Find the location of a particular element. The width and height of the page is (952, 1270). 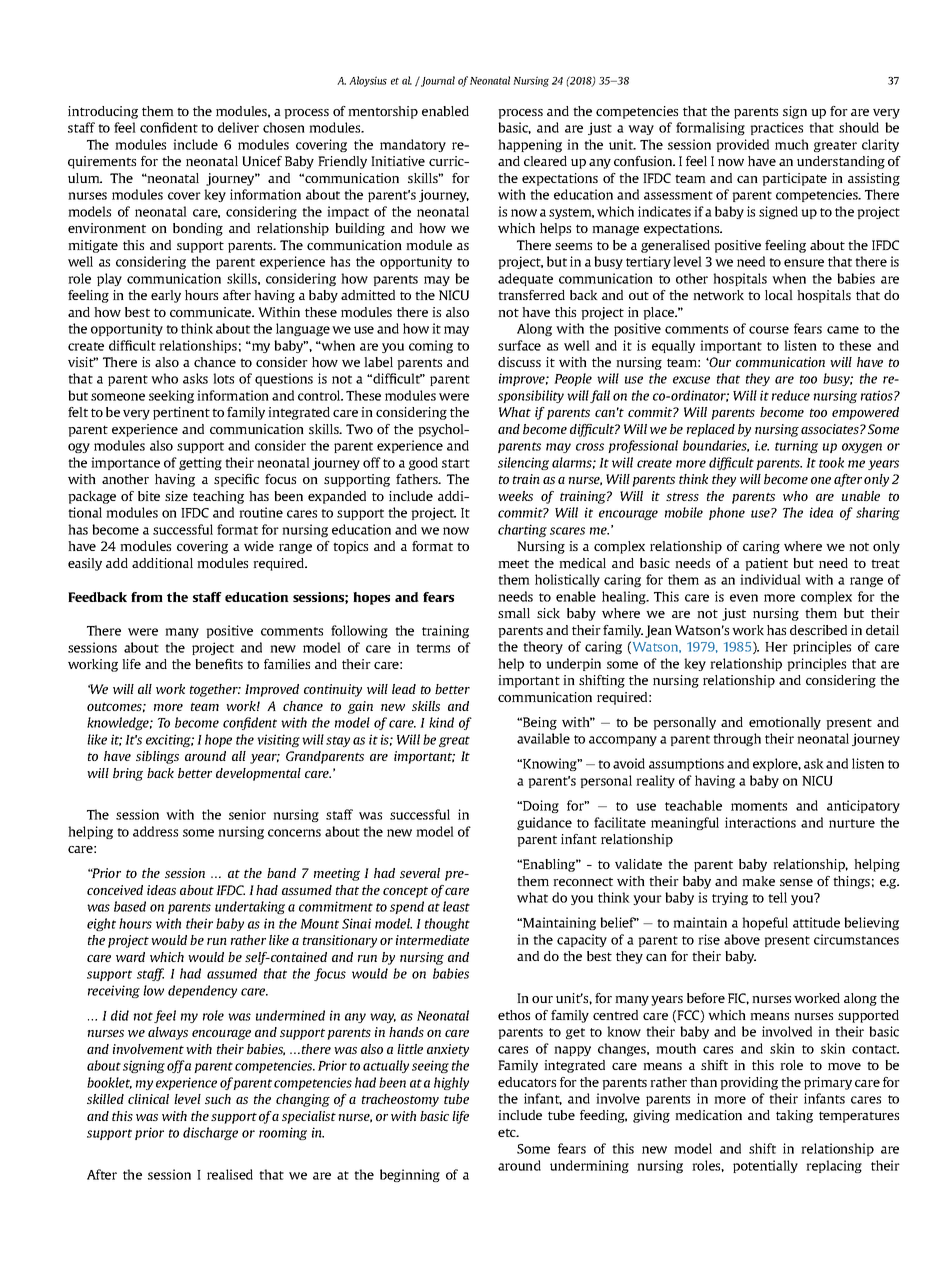

based is located at coordinates (130, 906).
